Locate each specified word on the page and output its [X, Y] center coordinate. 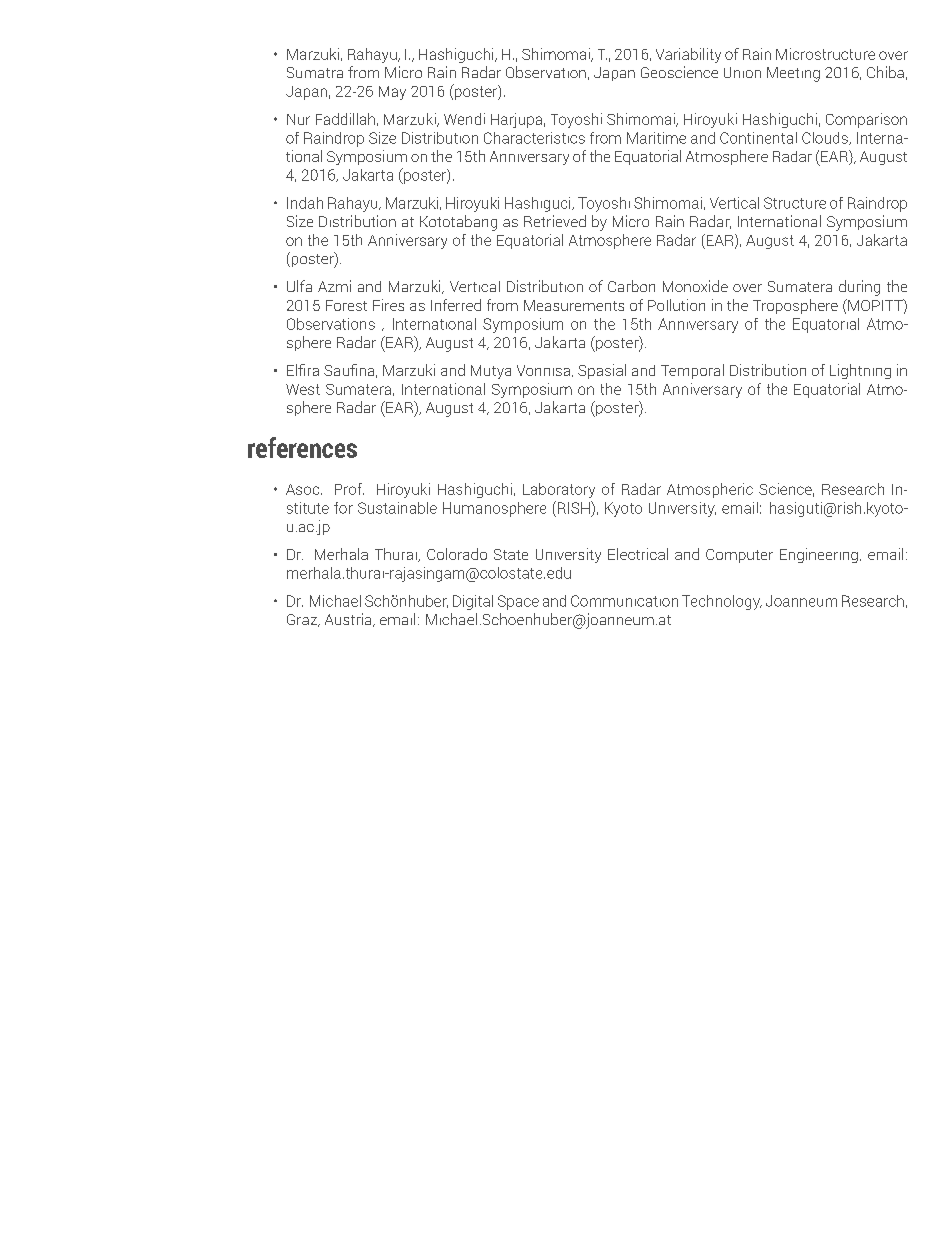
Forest [346, 305]
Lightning [860, 371]
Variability [688, 55]
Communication [624, 601]
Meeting [793, 74]
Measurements [574, 305]
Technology [722, 602]
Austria [349, 620]
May [392, 93]
